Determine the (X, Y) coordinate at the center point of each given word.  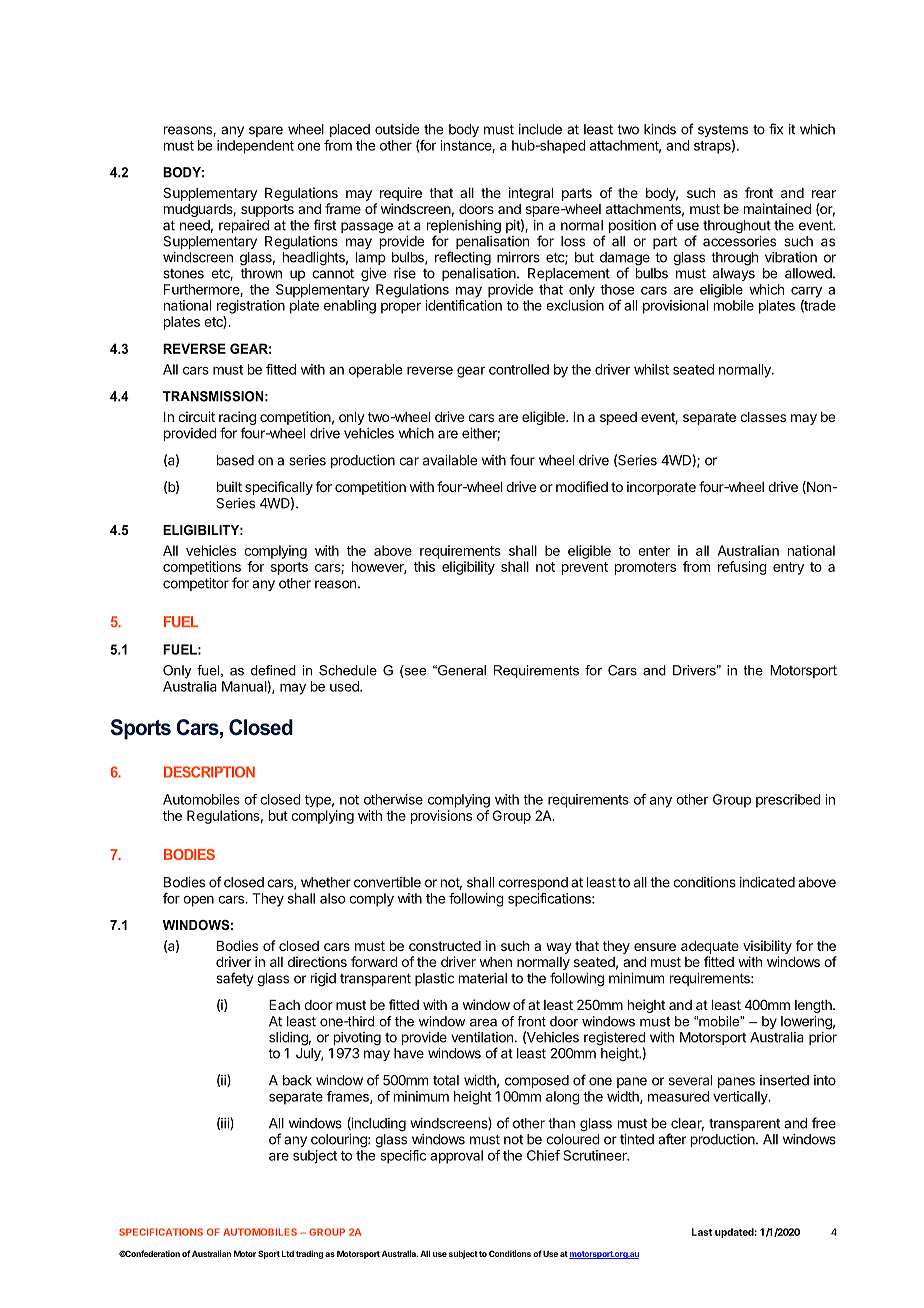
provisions (441, 817)
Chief (543, 1155)
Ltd (288, 1253)
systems (723, 132)
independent (255, 147)
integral (531, 194)
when (496, 962)
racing (237, 419)
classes (763, 417)
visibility (767, 947)
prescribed (788, 801)
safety (234, 979)
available (450, 460)
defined (273, 670)
